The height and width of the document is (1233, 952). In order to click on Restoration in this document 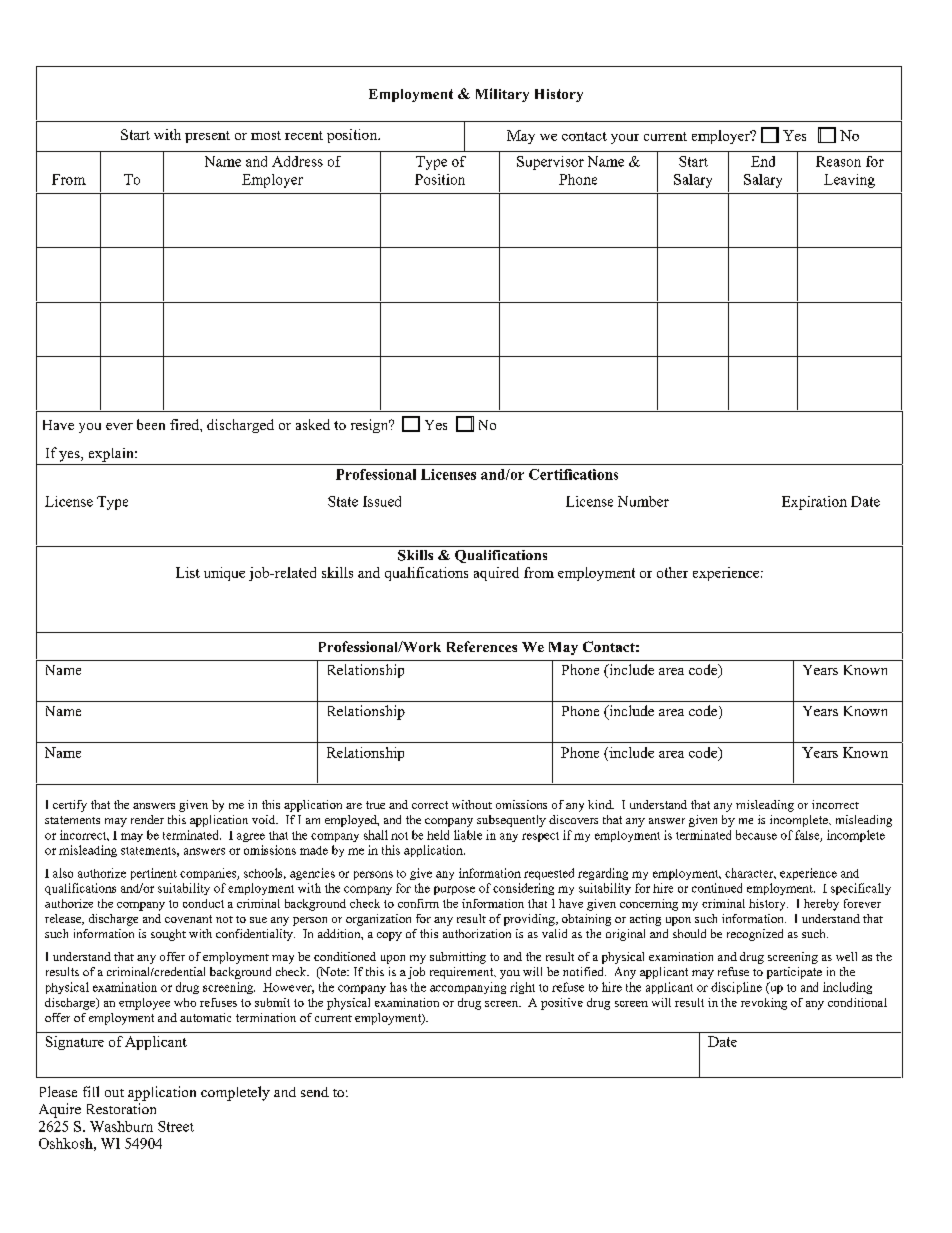, I will do `click(121, 1108)`.
